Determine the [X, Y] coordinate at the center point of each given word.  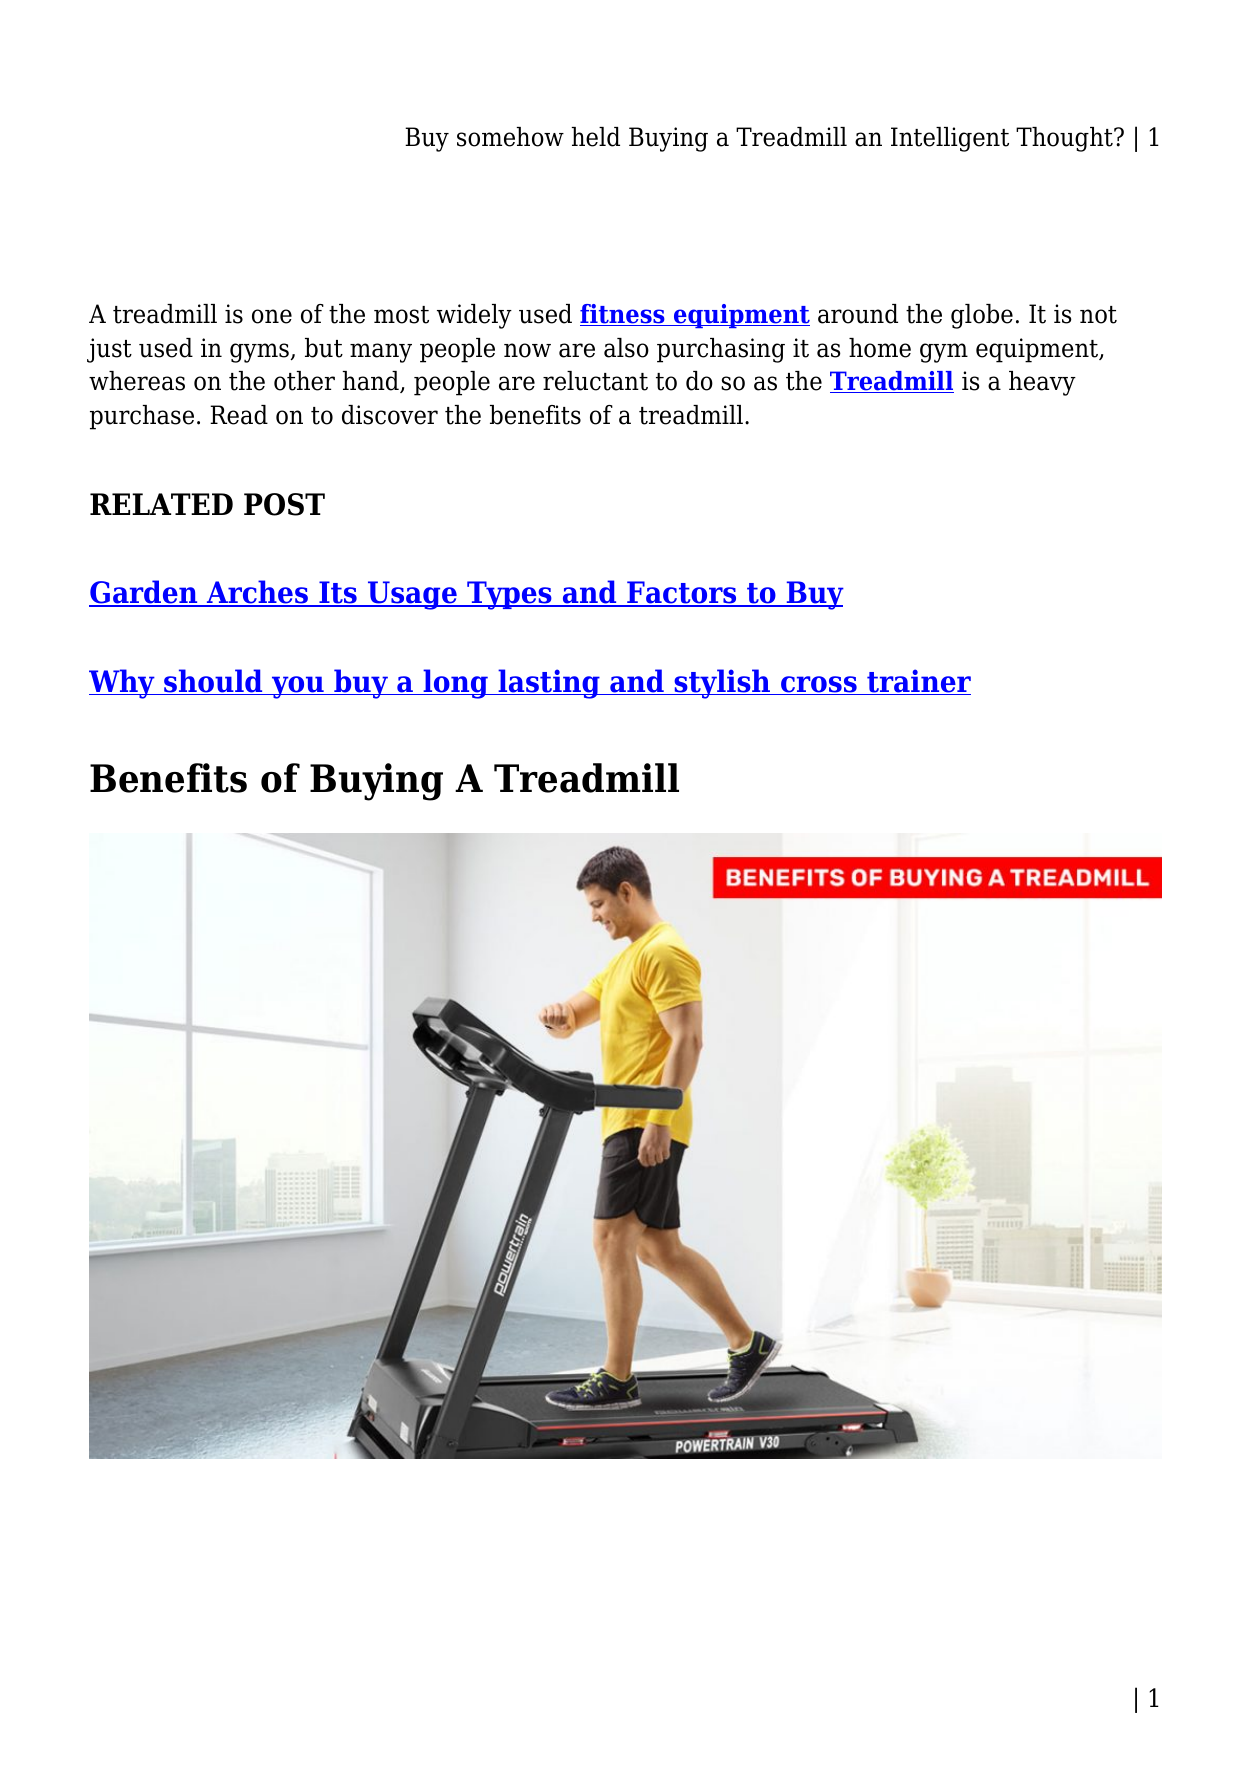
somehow [510, 137]
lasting [549, 684]
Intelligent [950, 139]
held [596, 137]
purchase [142, 417]
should [213, 682]
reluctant [595, 381]
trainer [918, 682]
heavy [1042, 383]
